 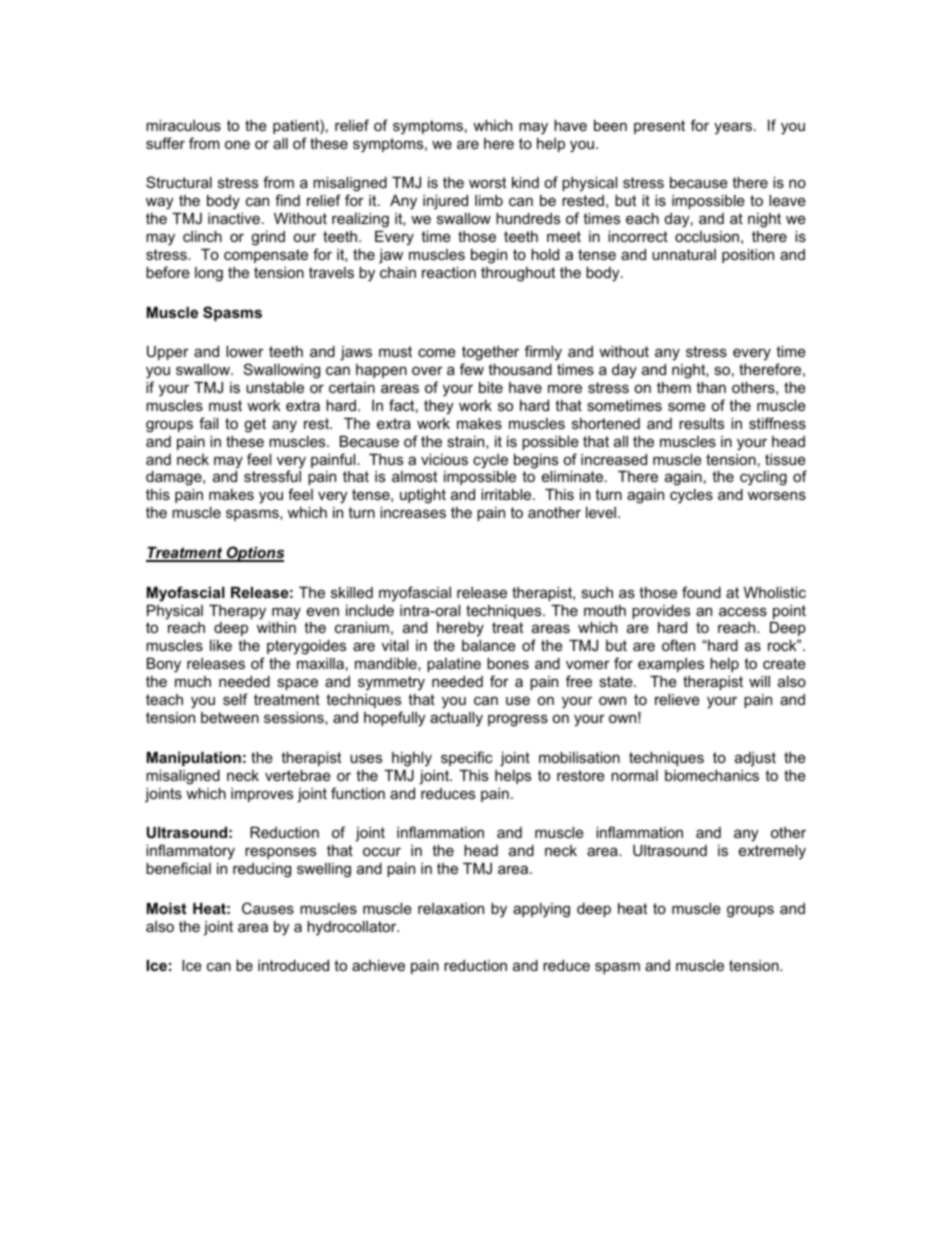 What do you see at coordinates (487, 182) in the screenshot?
I see `worst` at bounding box center [487, 182].
